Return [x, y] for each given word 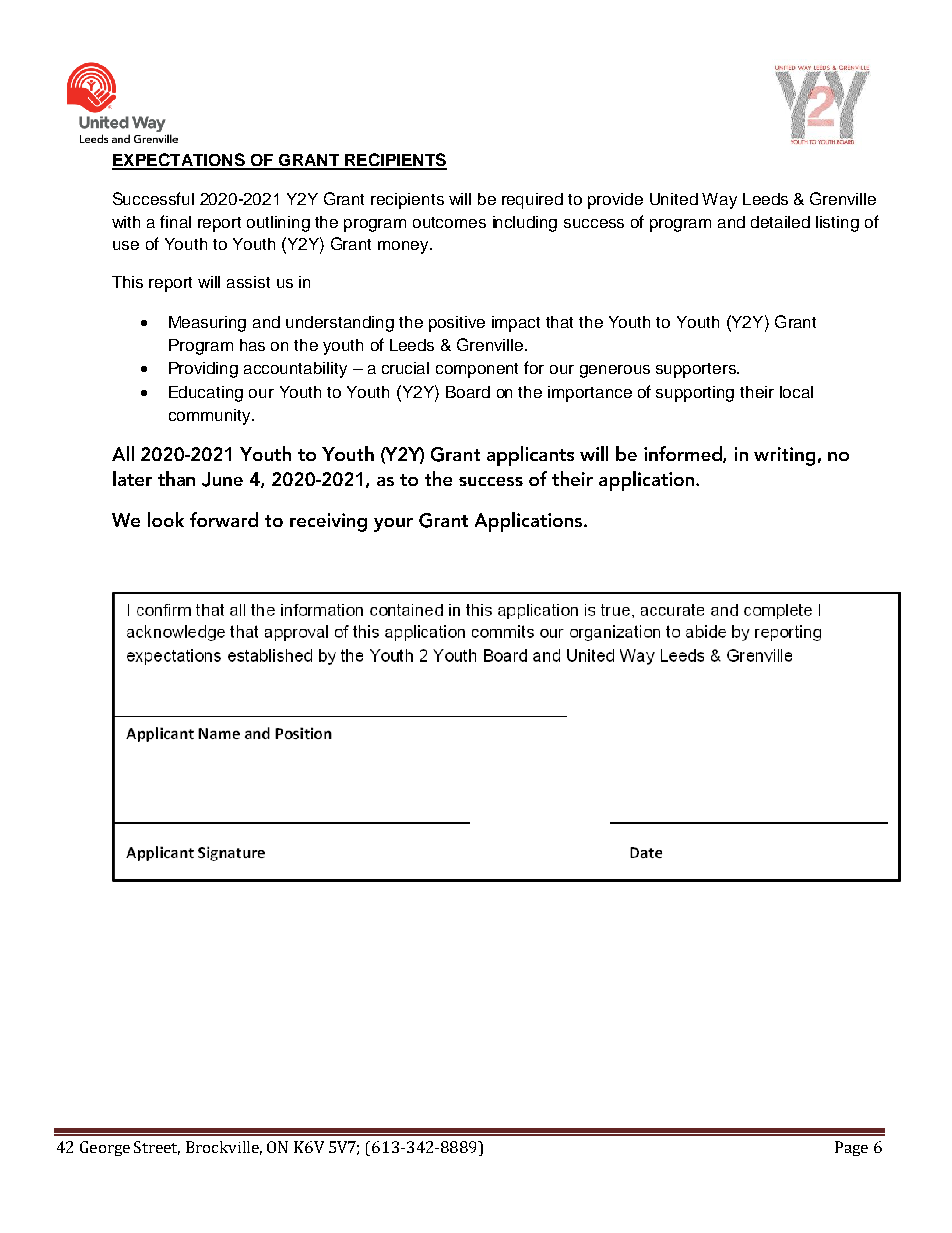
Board [468, 392]
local [796, 392]
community [211, 417]
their [757, 392]
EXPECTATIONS [179, 161]
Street [157, 1148]
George [105, 1148]
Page [851, 1148]
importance [590, 394]
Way [719, 201]
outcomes [449, 222]
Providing [203, 370]
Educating [206, 394]
